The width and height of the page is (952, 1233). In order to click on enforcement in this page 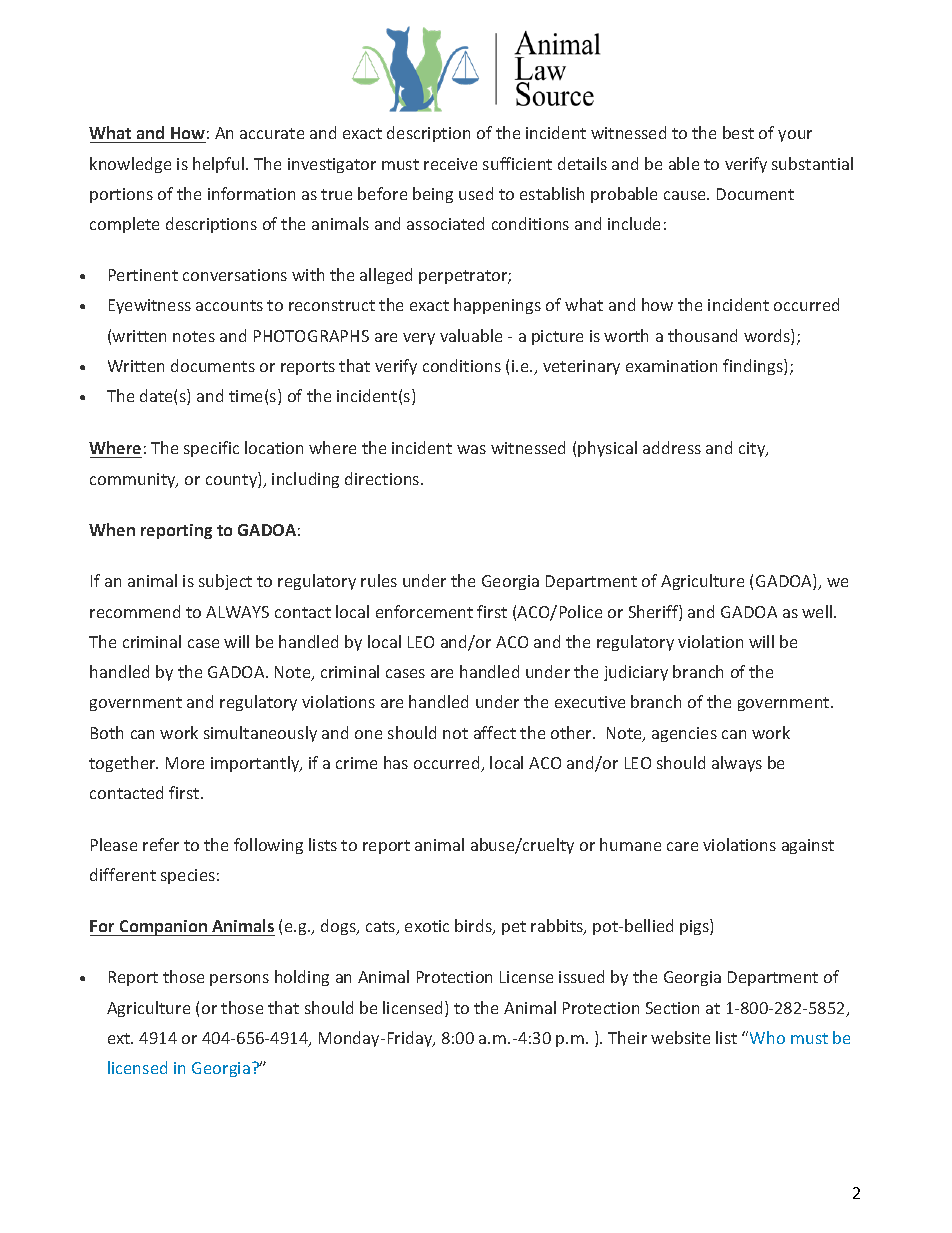, I will do `click(424, 611)`.
